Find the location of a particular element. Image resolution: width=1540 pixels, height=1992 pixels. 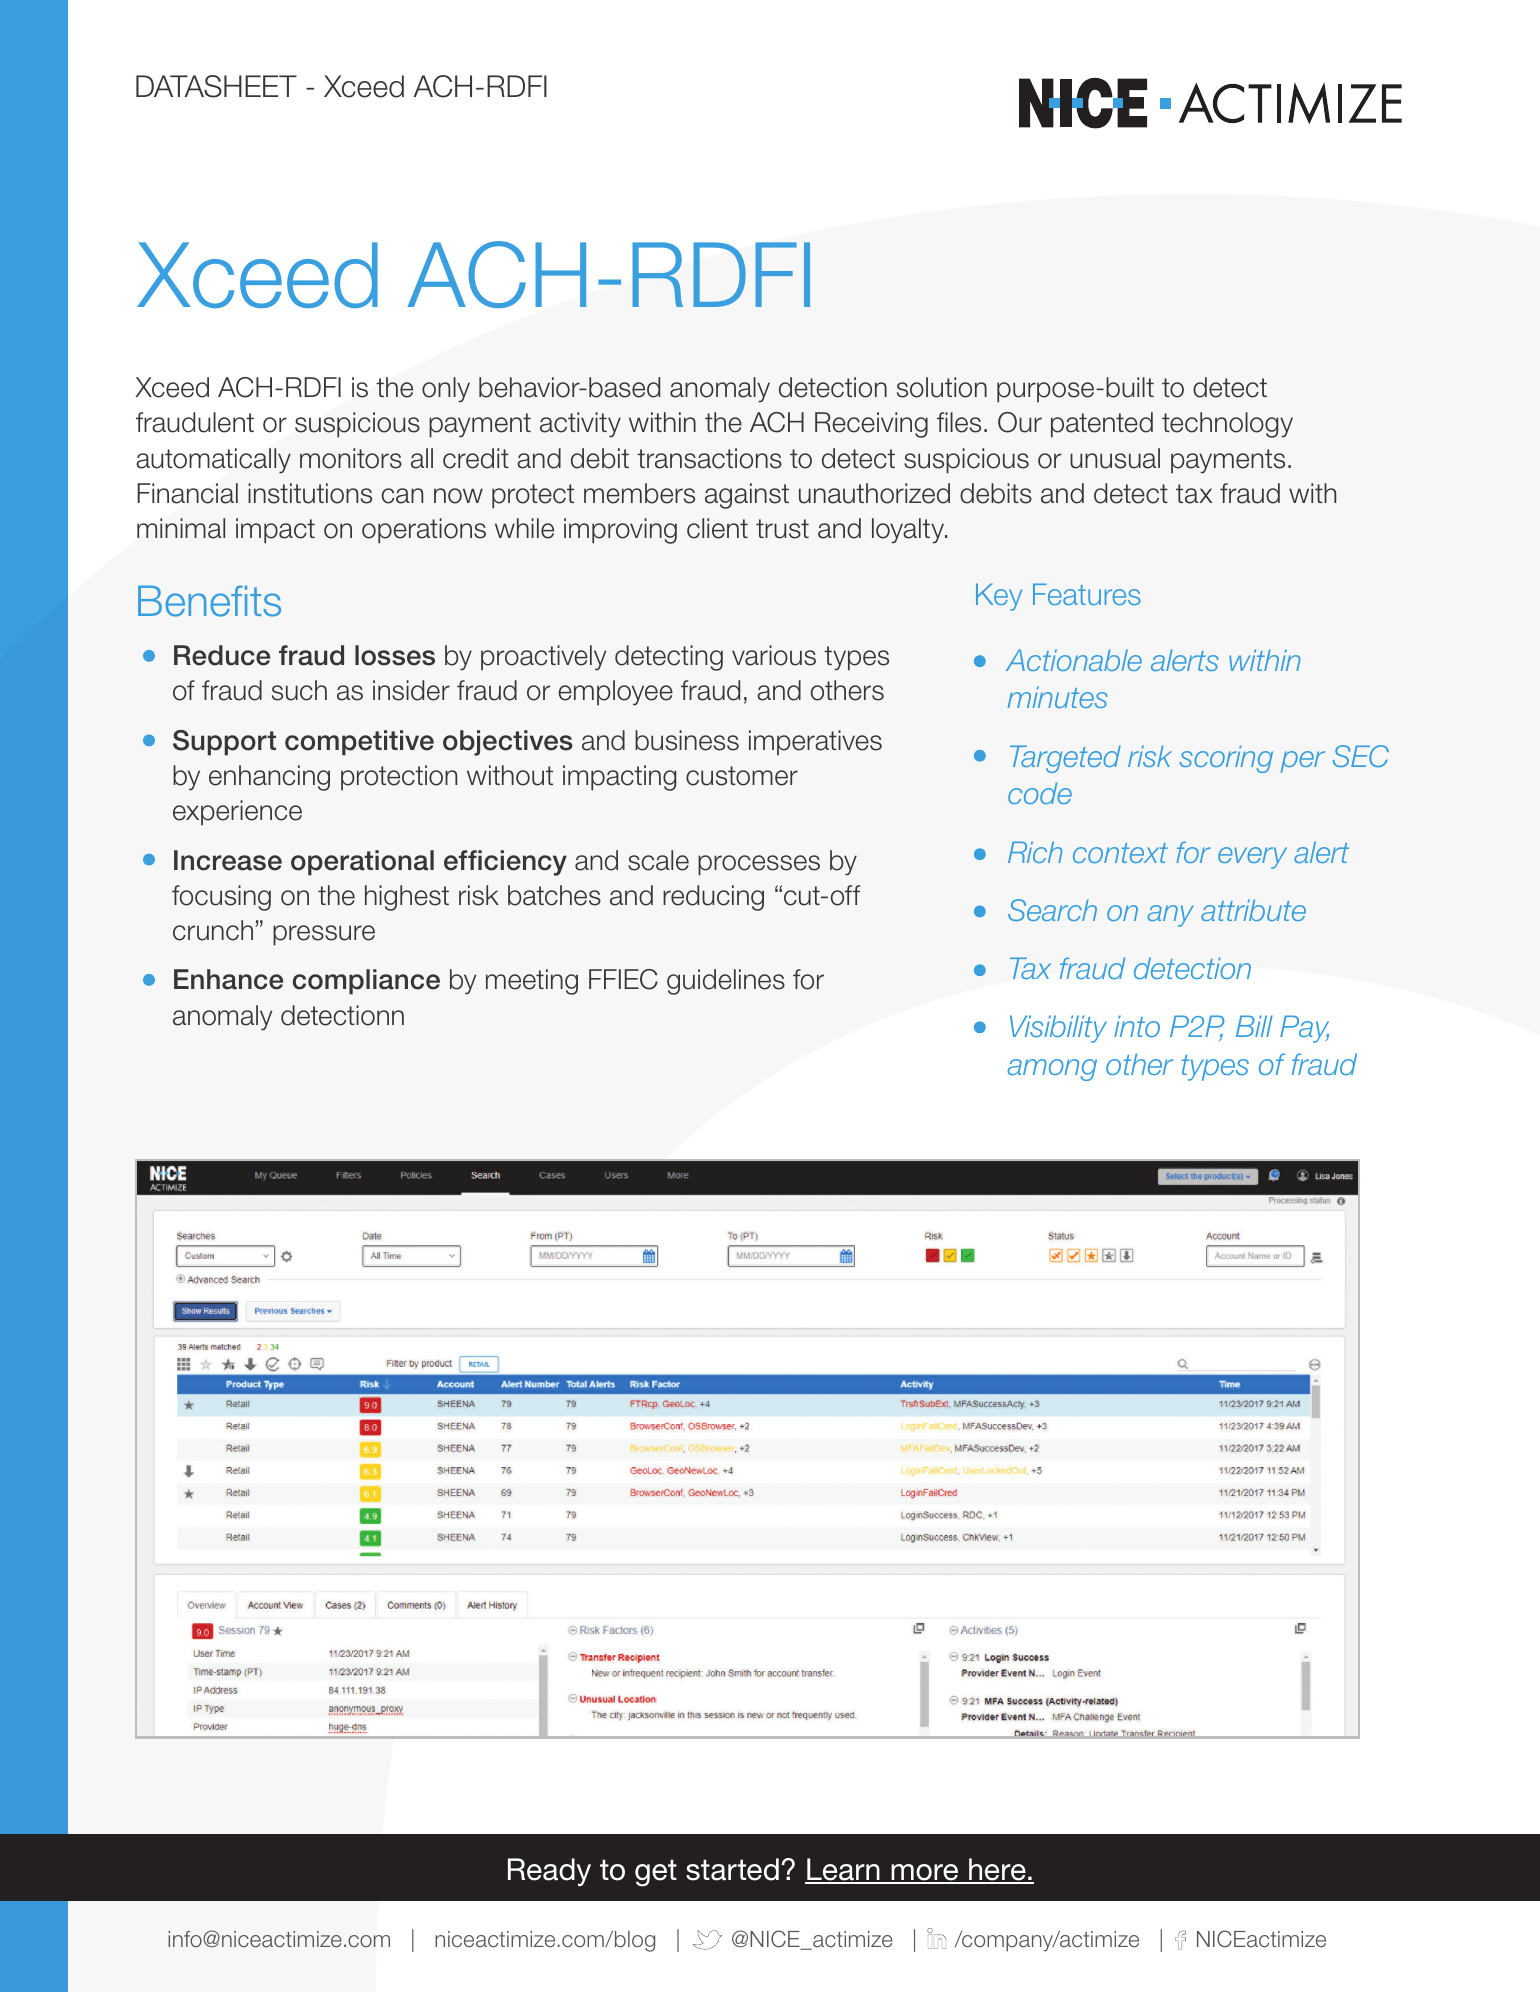

technology is located at coordinates (1227, 425).
